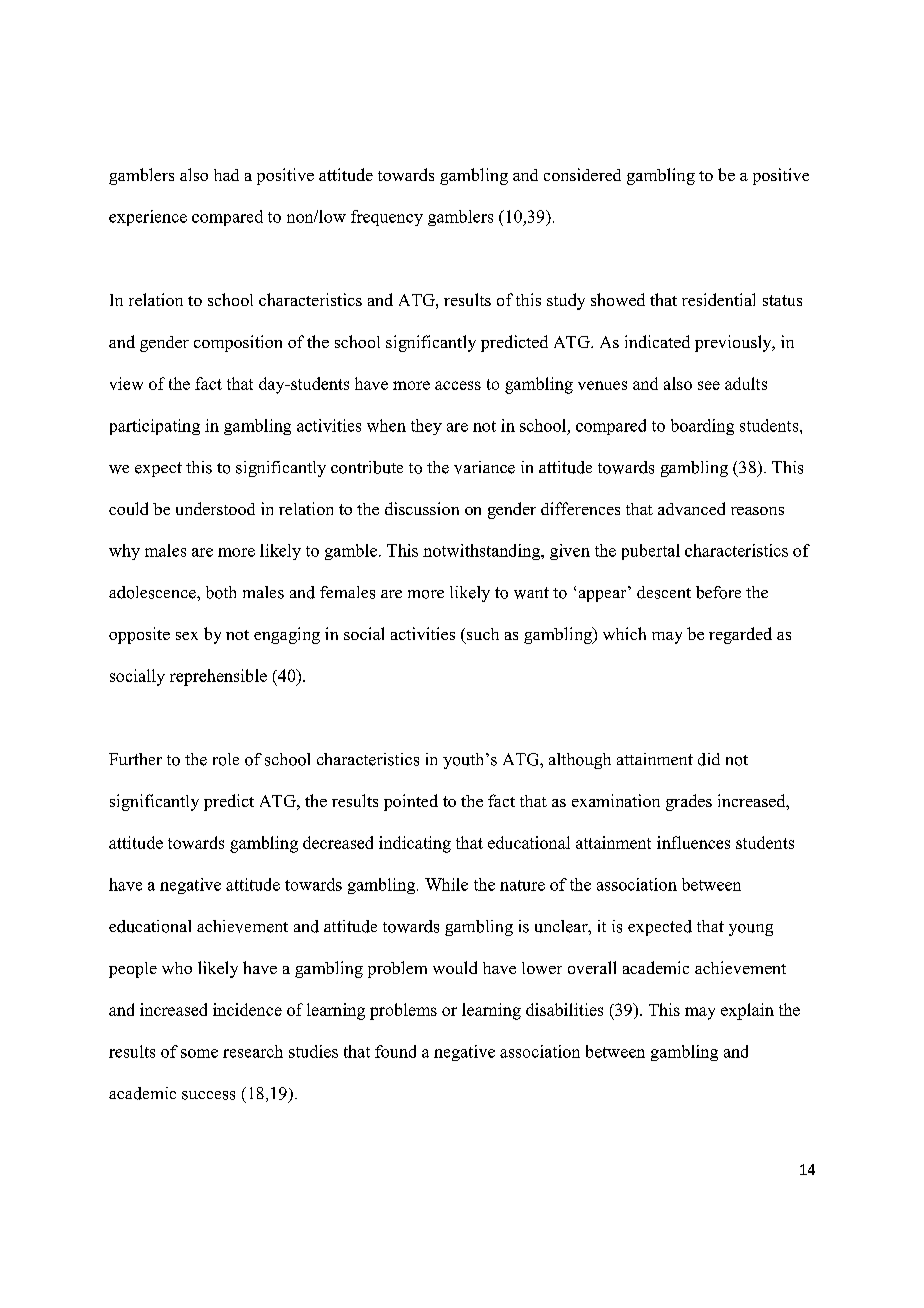 This document has width=924, height=1308. What do you see at coordinates (740, 635) in the document?
I see `regarded` at bounding box center [740, 635].
